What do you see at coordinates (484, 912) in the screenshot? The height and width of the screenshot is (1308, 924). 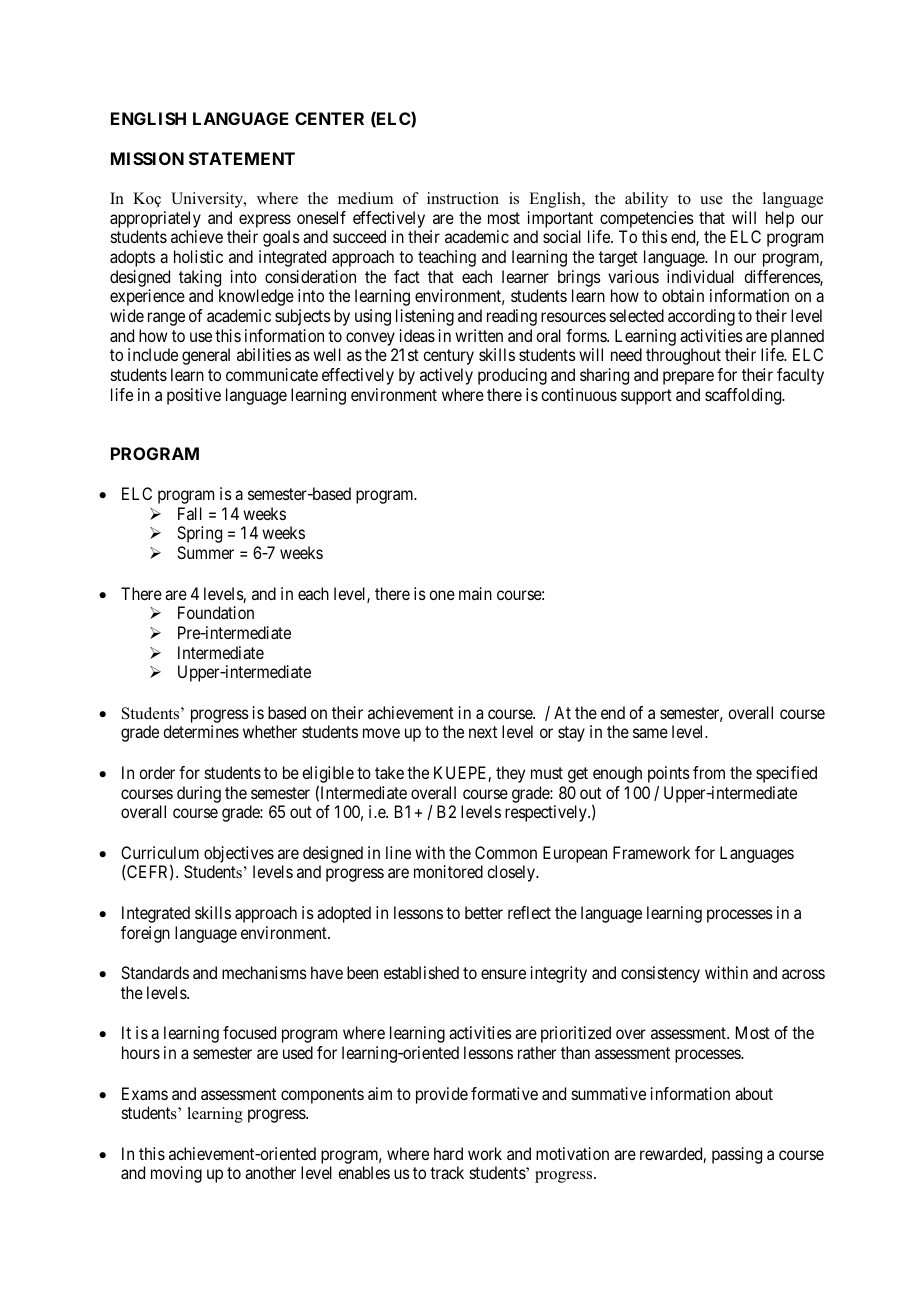 I see `better` at bounding box center [484, 912].
